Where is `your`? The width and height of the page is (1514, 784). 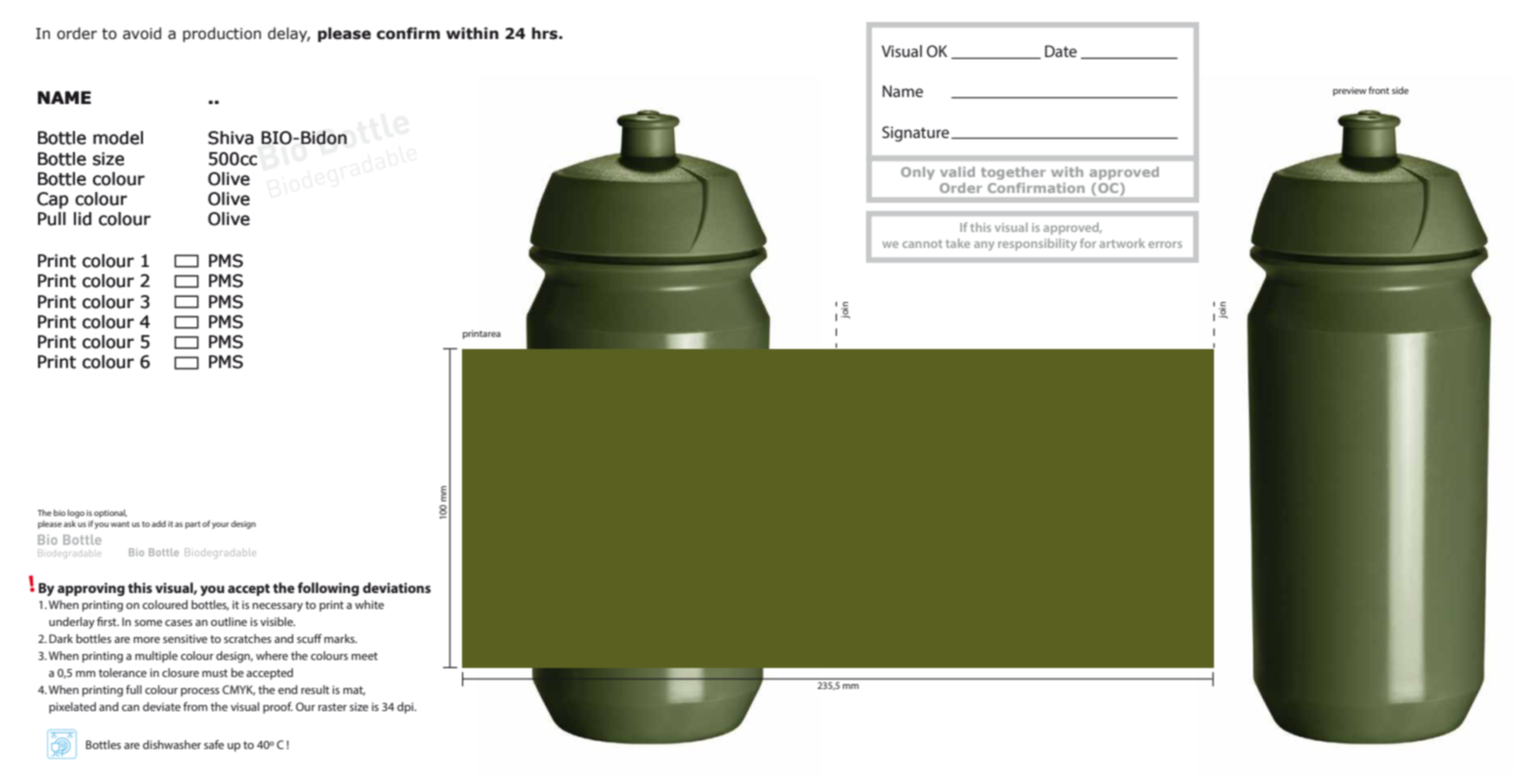
your is located at coordinates (220, 525).
